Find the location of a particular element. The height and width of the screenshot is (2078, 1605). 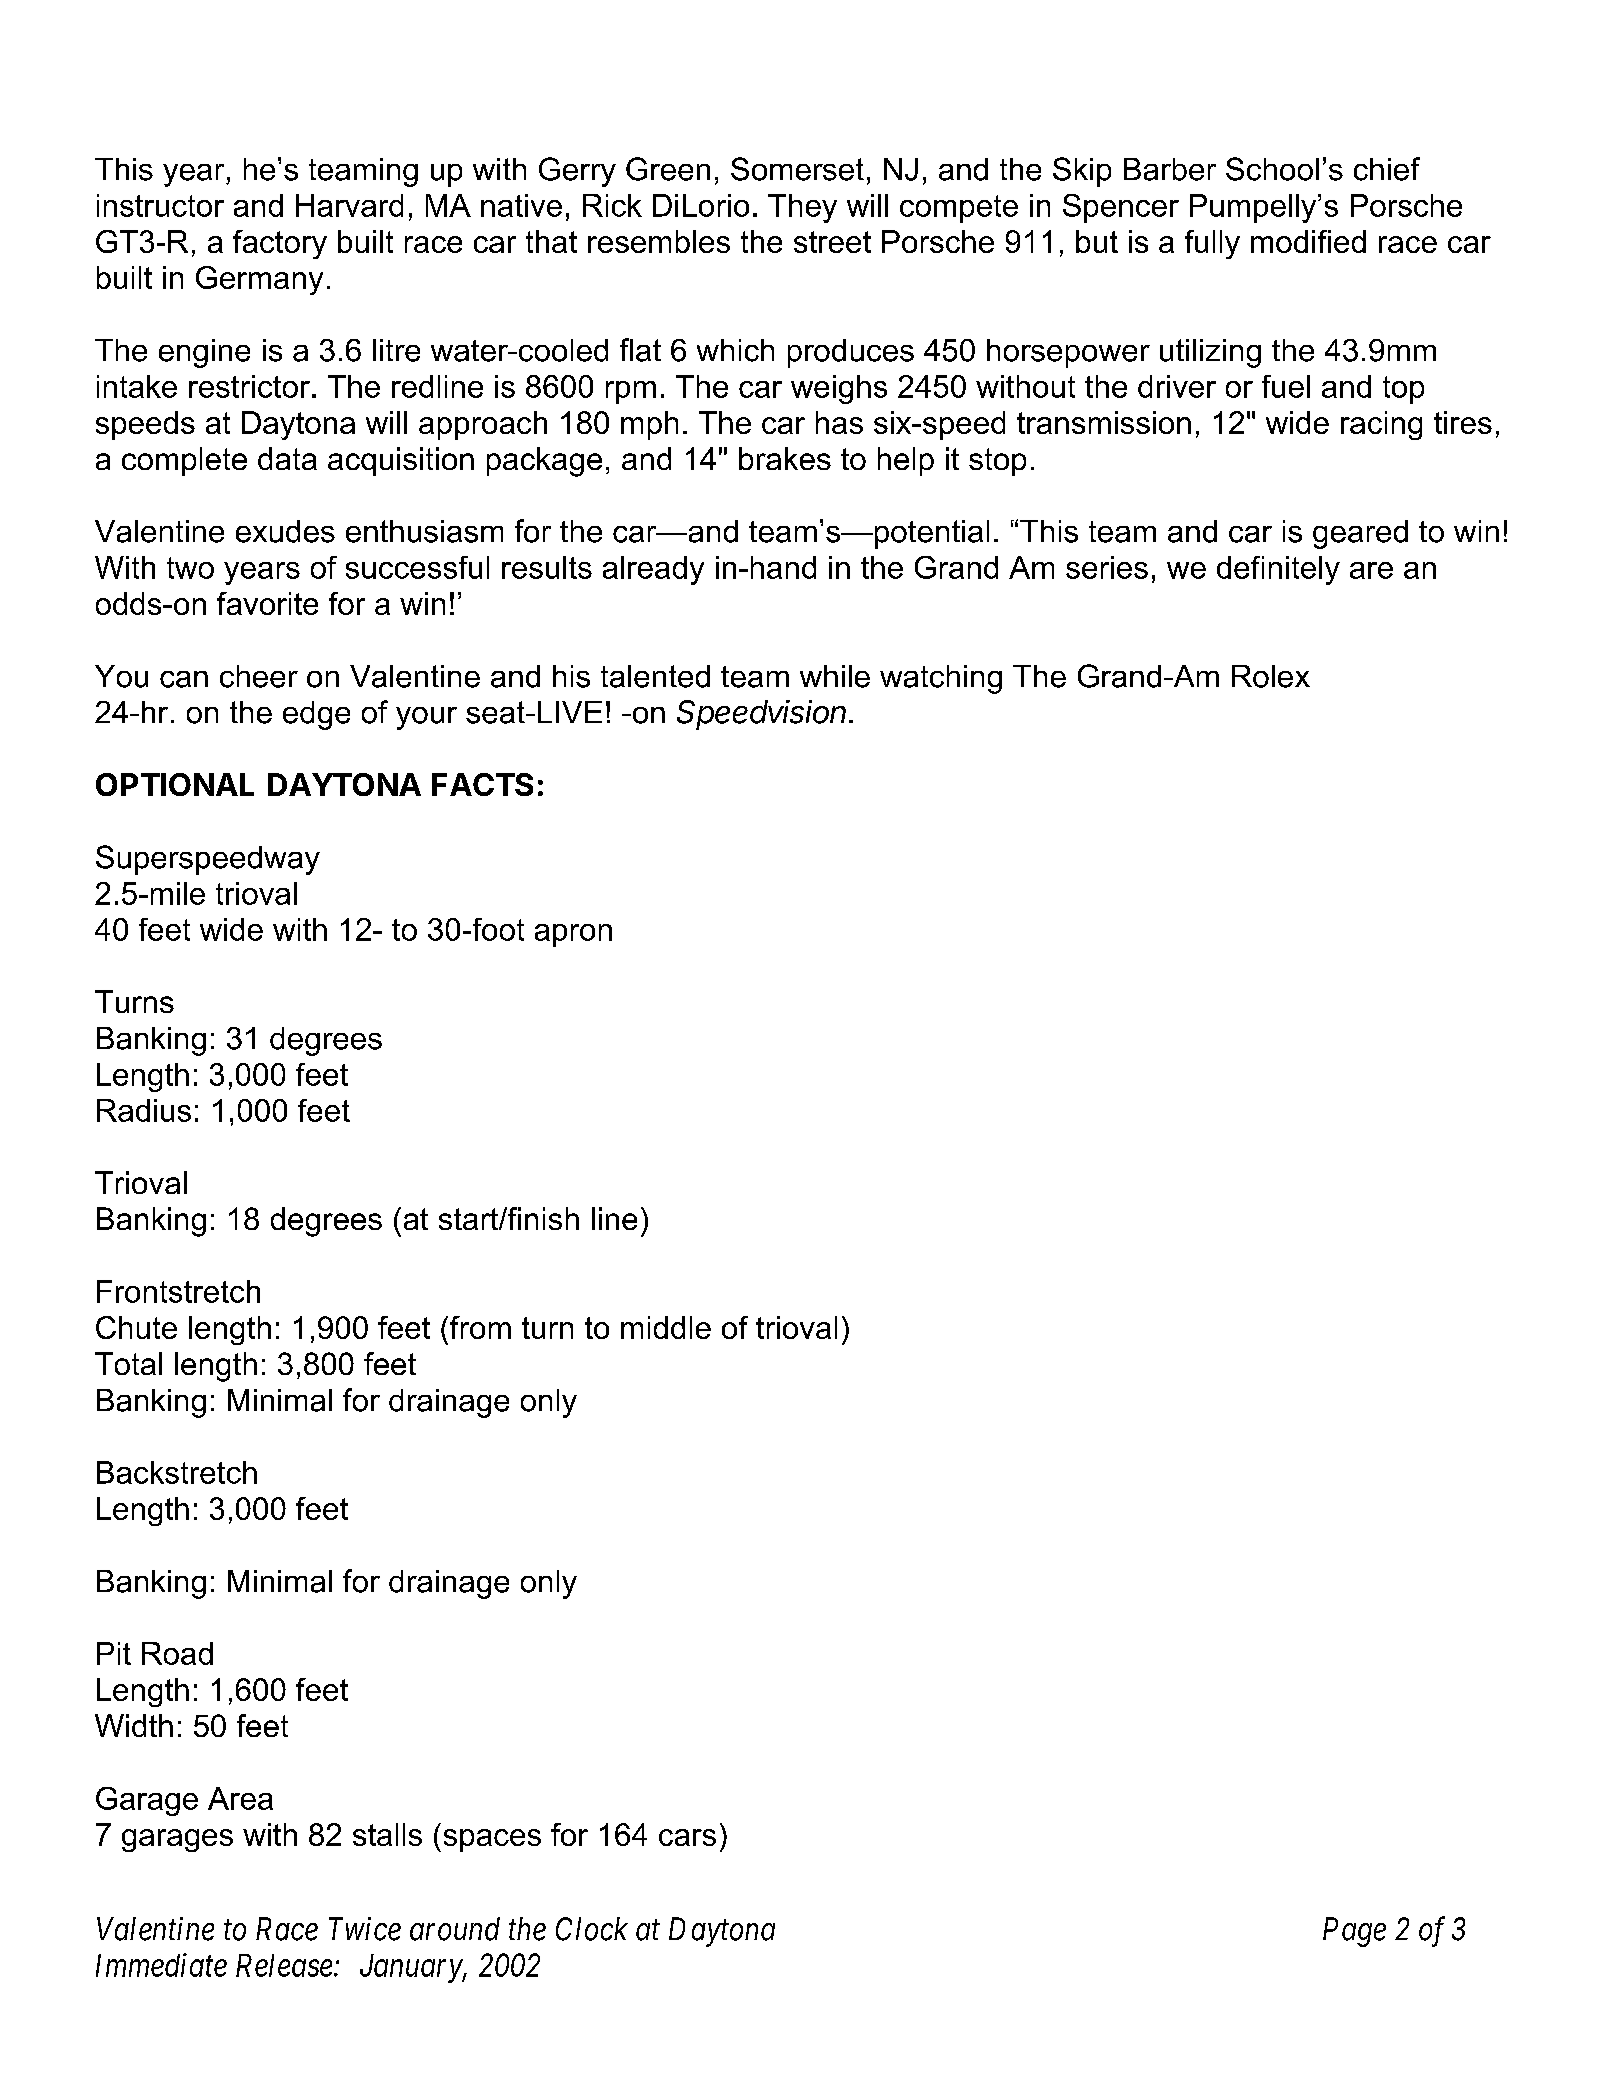

modified is located at coordinates (1308, 241).
